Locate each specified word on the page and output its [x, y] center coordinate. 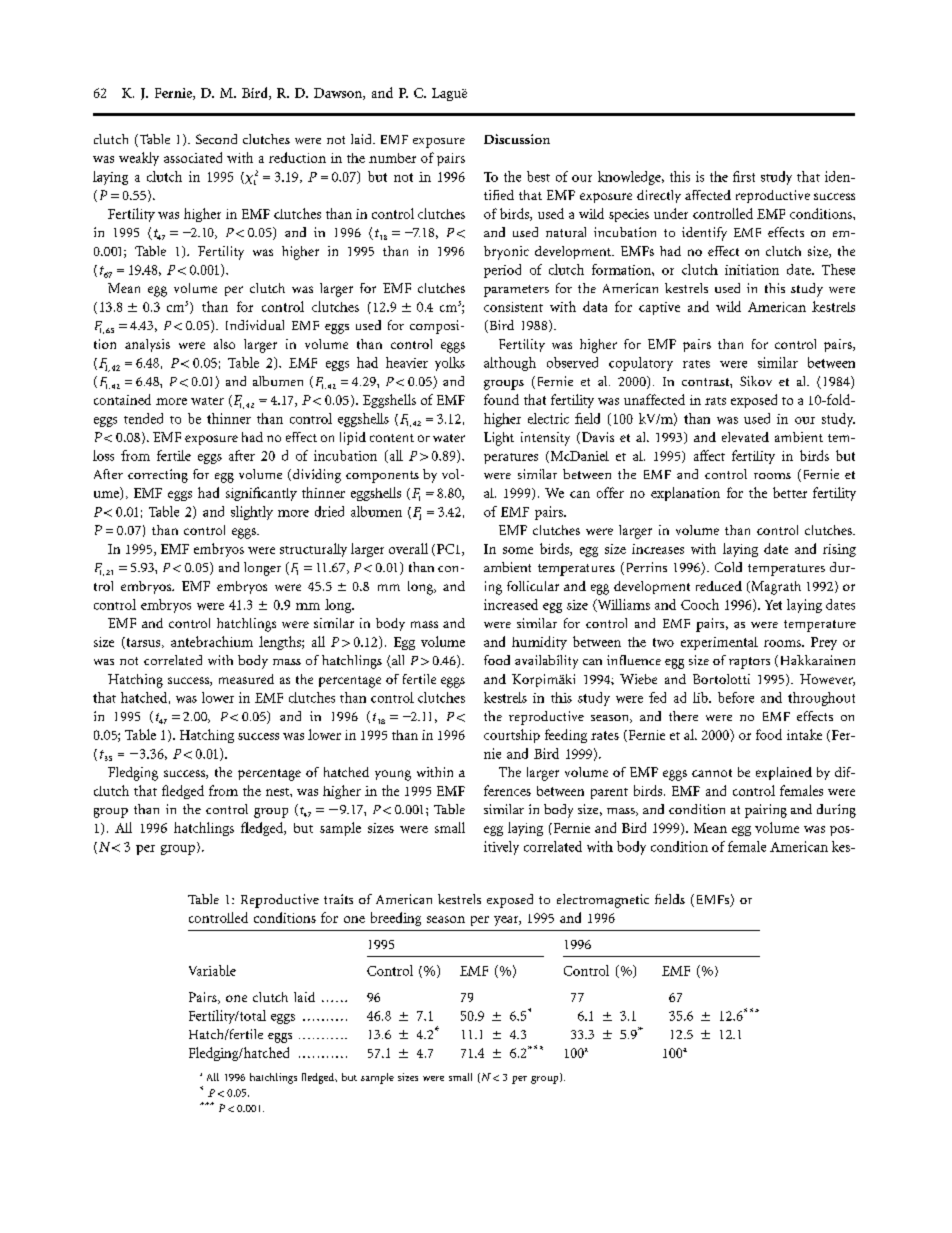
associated [193, 157]
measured [246, 679]
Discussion [517, 139]
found [501, 399]
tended [143, 418]
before [736, 697]
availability [546, 662]
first [744, 176]
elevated [745, 437]
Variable [212, 970]
